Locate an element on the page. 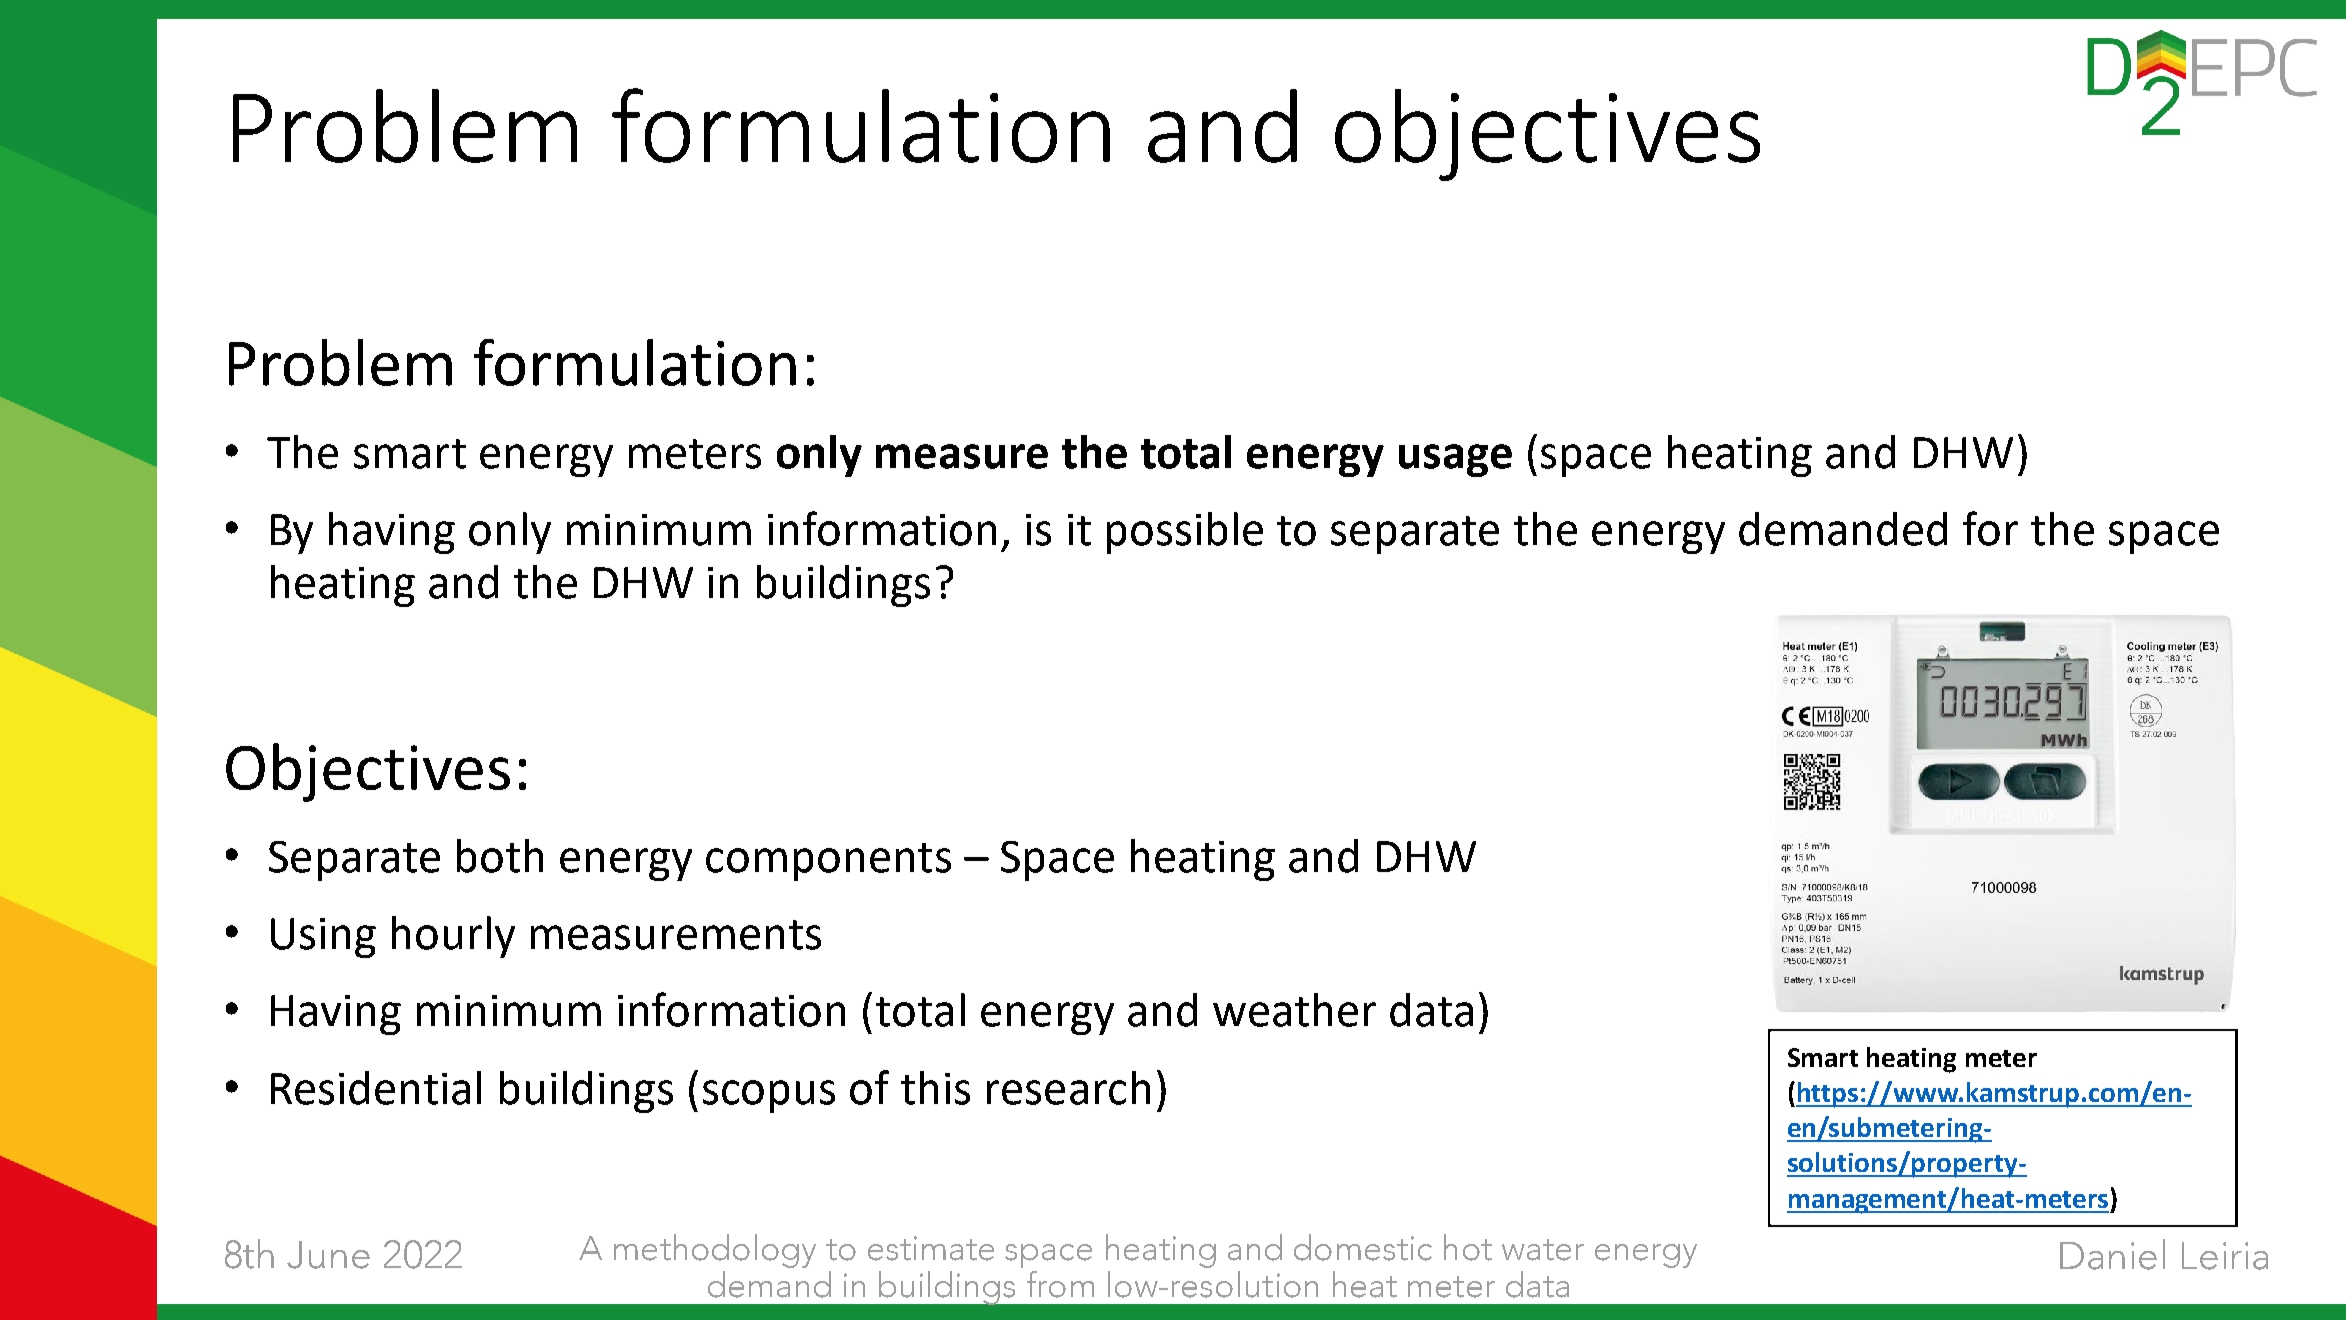  this is located at coordinates (935, 1088).
